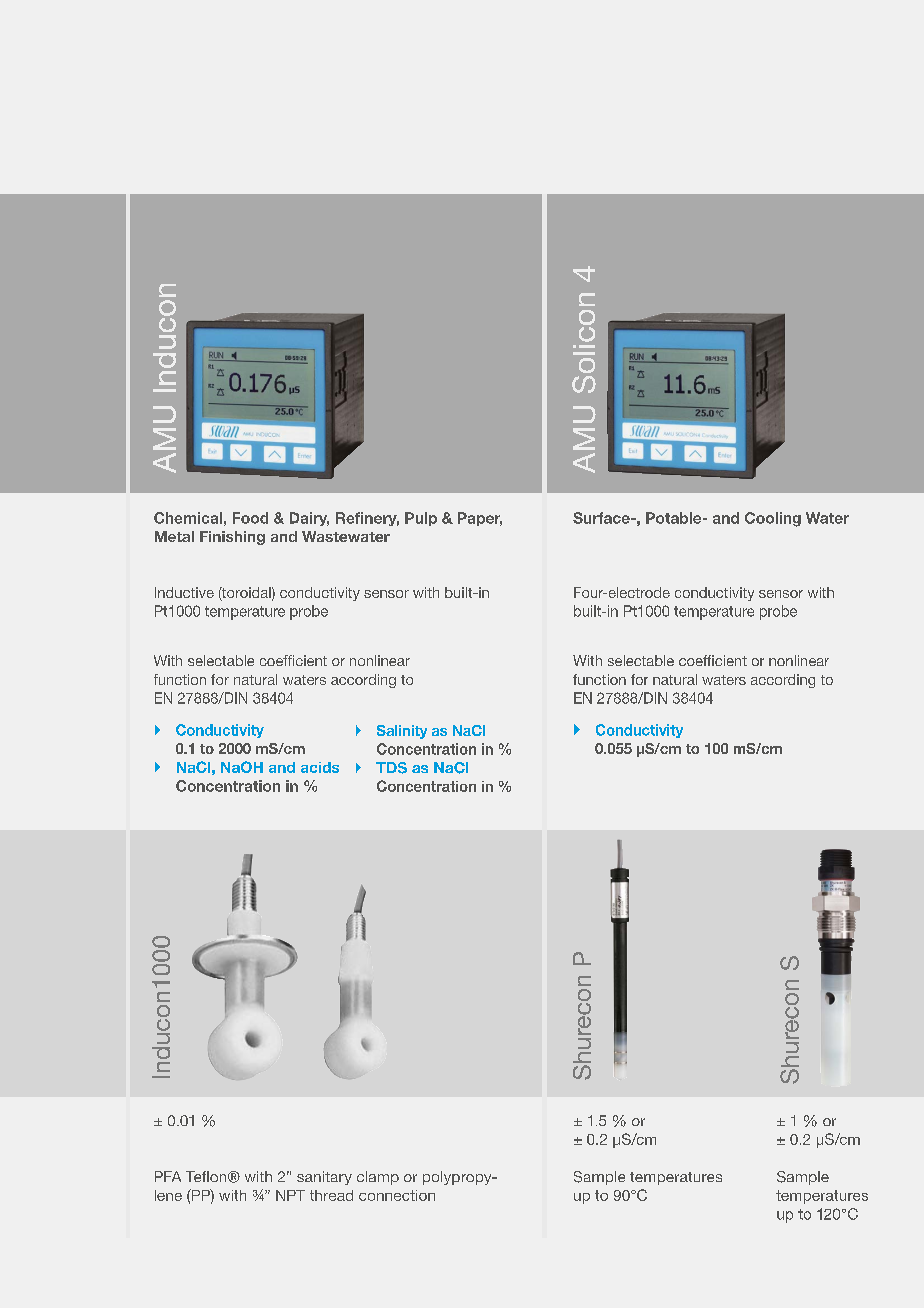 This image has height=1308, width=924. I want to click on NPT, so click(290, 1195).
